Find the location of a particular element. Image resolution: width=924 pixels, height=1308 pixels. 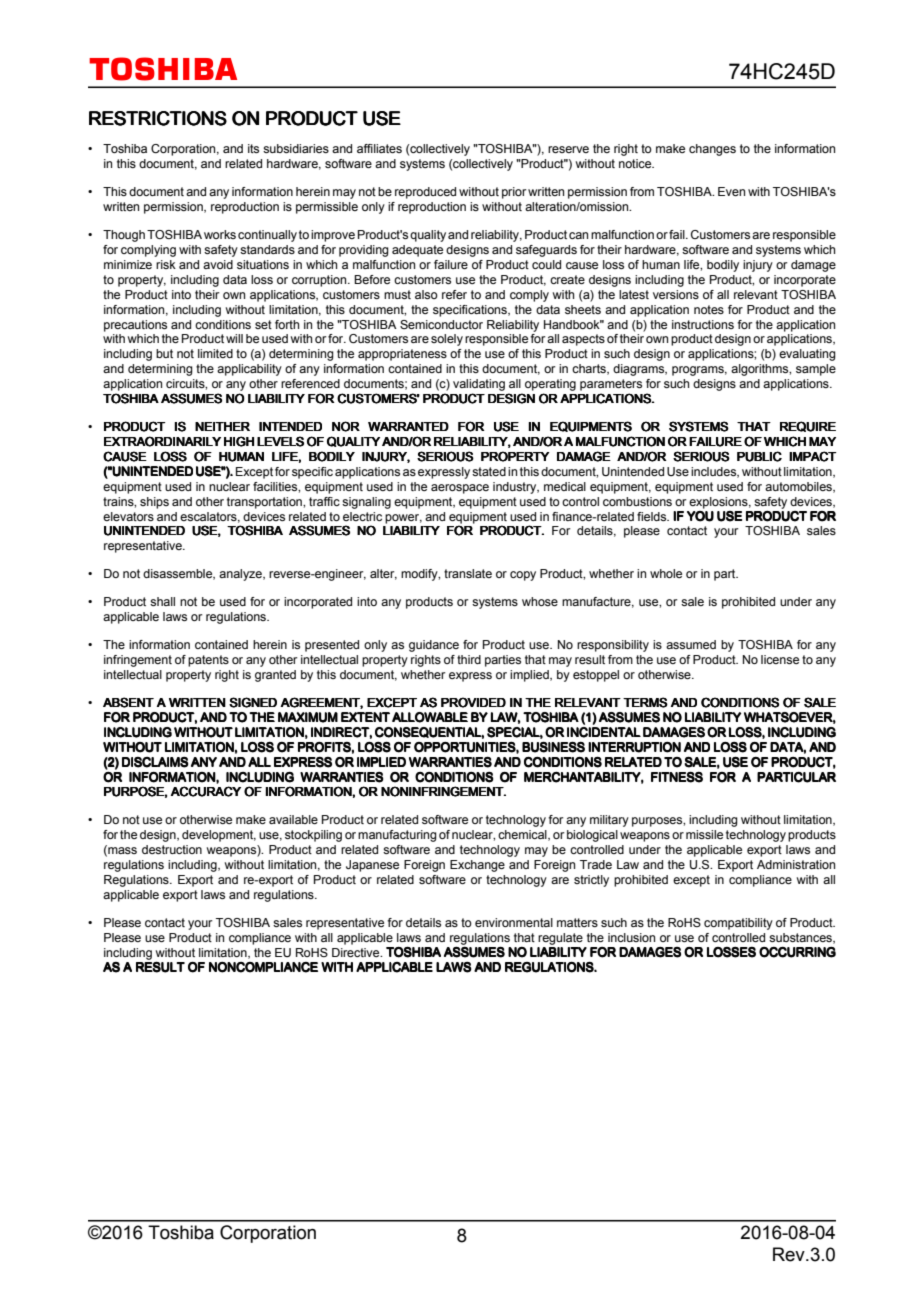

affiliates is located at coordinates (379, 148).
